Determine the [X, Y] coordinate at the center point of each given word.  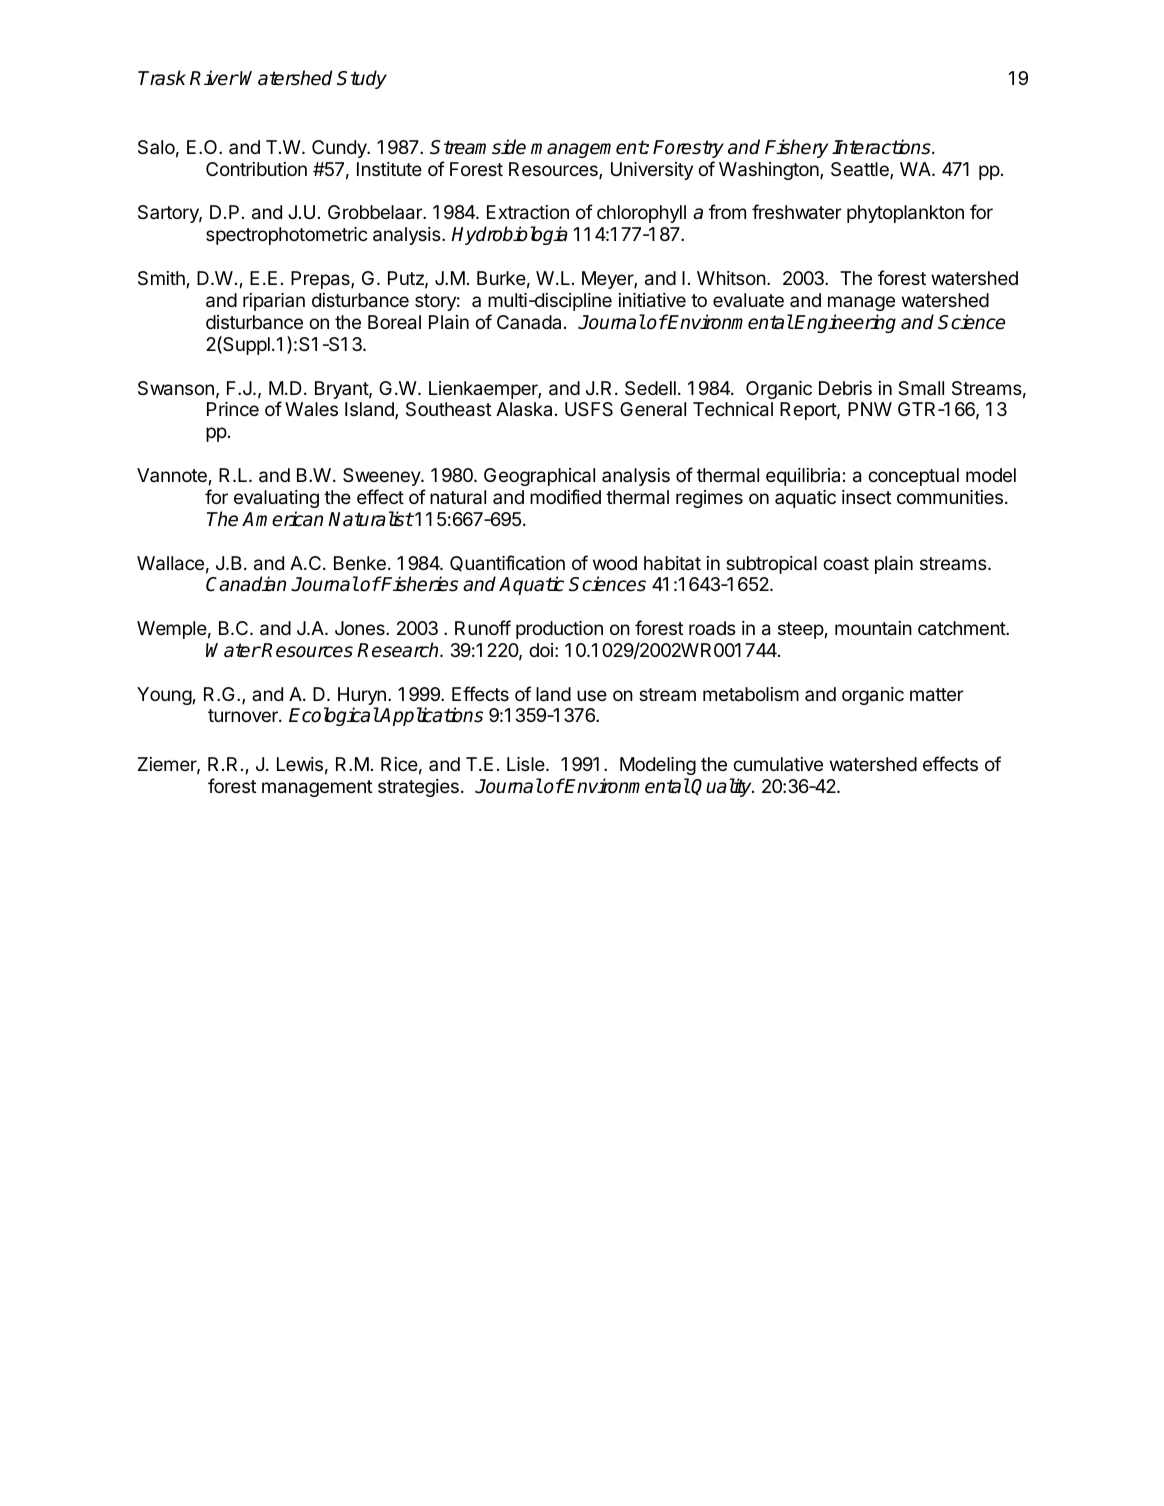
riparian [274, 302]
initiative [652, 300]
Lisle [527, 764]
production [559, 630]
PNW [870, 409]
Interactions [882, 147]
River [214, 78]
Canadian [246, 584]
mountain [873, 628]
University [652, 171]
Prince [233, 409]
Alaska [524, 409]
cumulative [778, 764]
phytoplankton [905, 214]
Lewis [300, 764]
